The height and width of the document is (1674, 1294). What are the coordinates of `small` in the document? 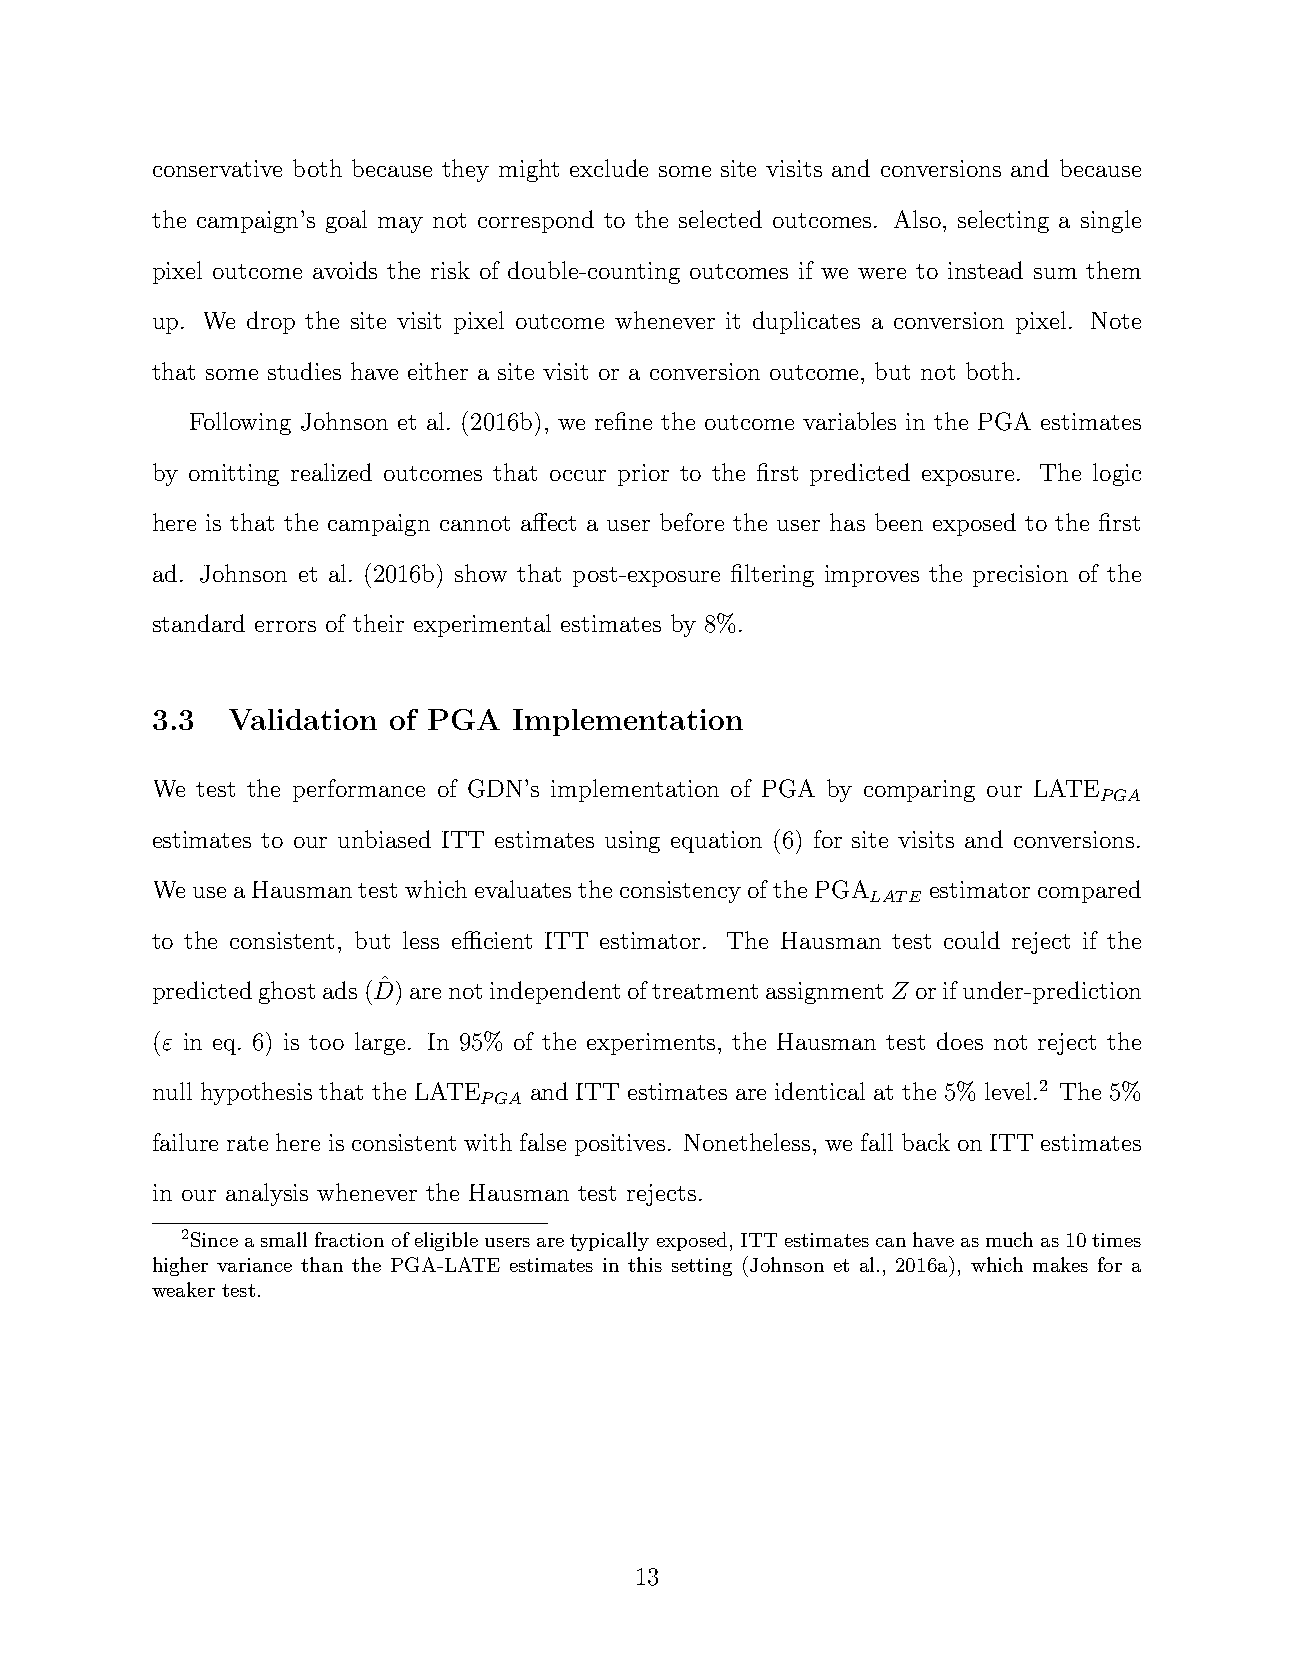 It's located at (284, 1239).
